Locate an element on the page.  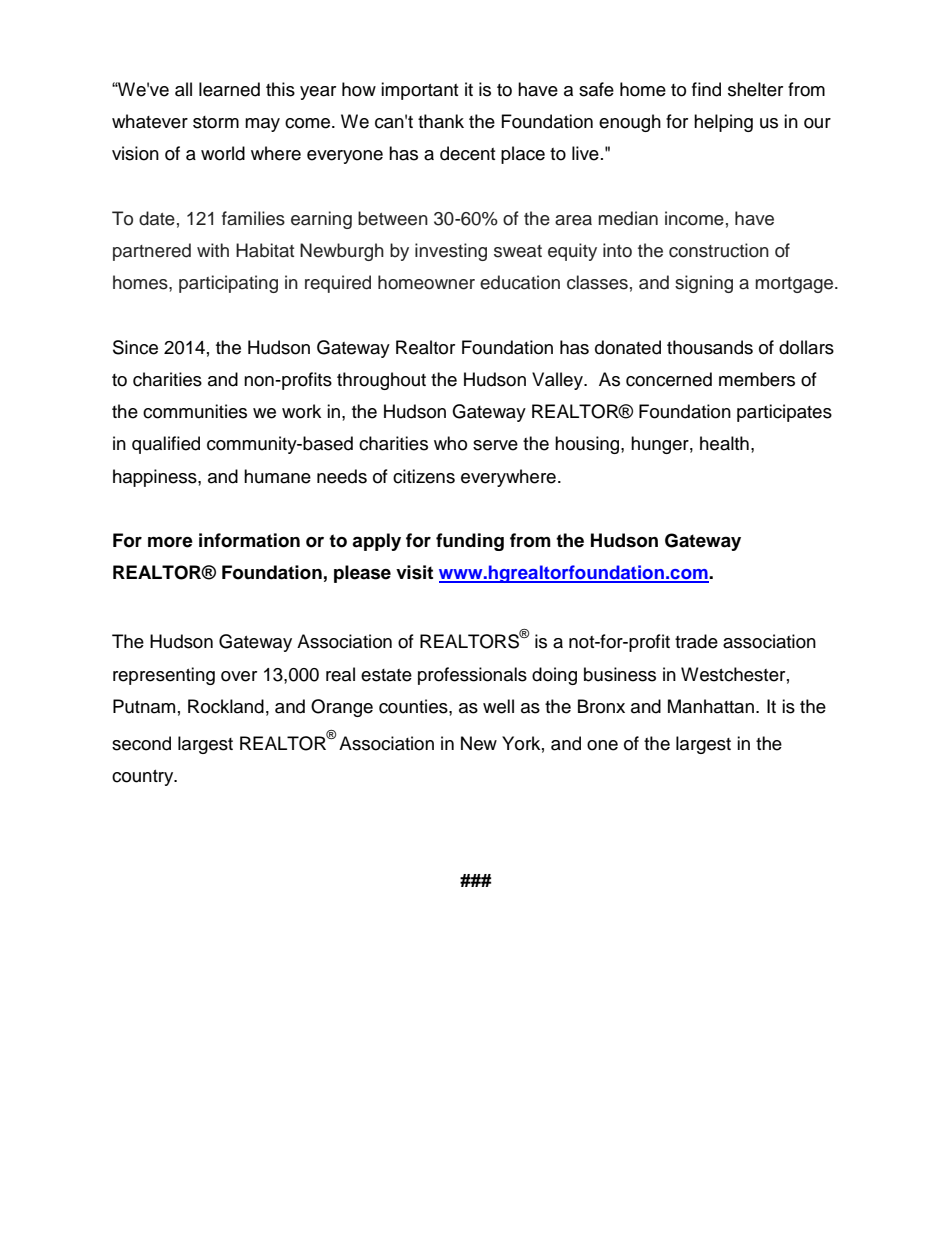
second is located at coordinates (141, 743).
